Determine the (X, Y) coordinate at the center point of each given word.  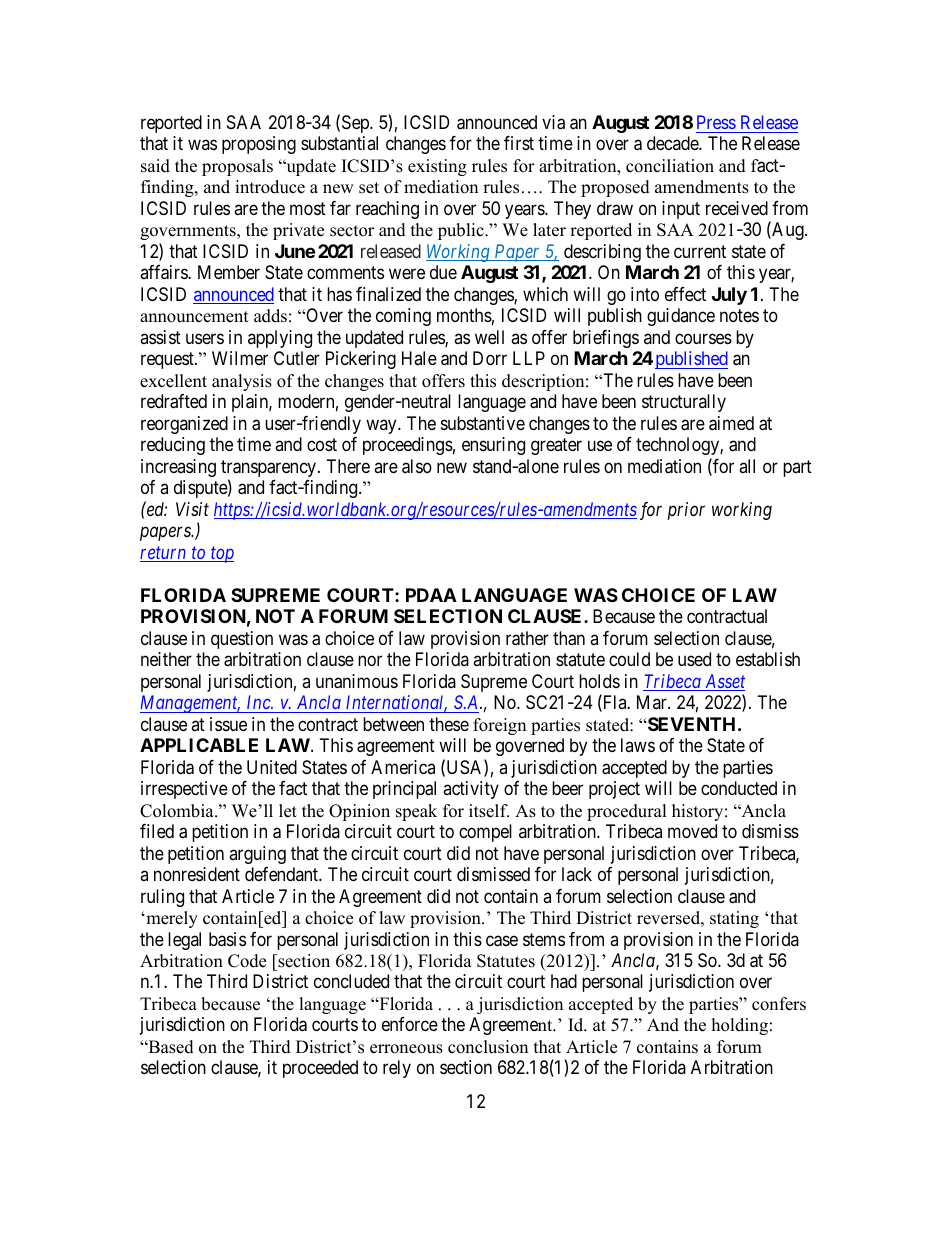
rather (527, 638)
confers (779, 1004)
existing (437, 167)
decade (673, 143)
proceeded (320, 1069)
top (221, 555)
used (694, 659)
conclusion (488, 1047)
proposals (237, 167)
